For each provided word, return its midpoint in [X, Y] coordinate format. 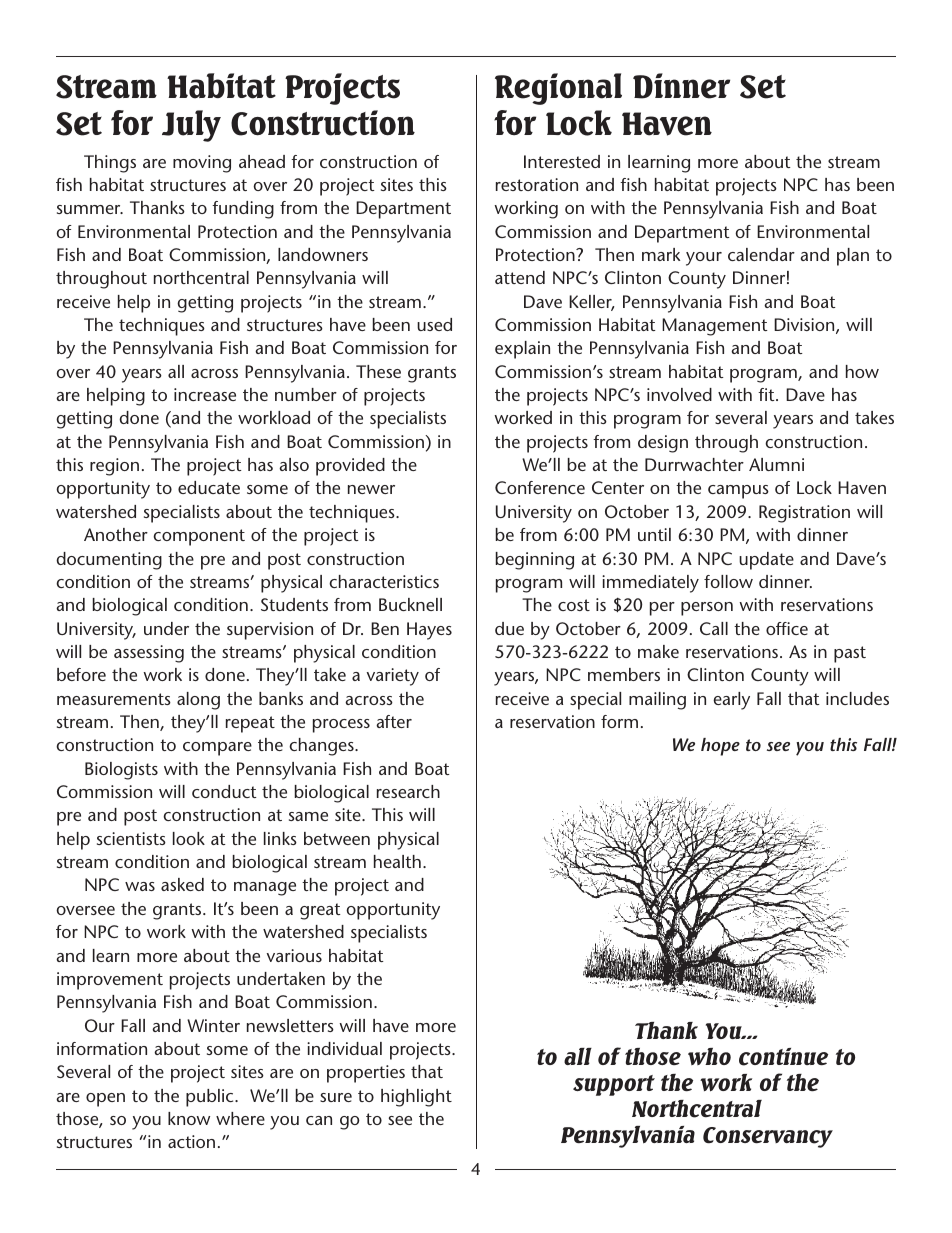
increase [205, 394]
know [189, 1118]
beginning [535, 561]
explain [522, 350]
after [394, 721]
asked [182, 884]
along [198, 701]
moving [202, 164]
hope [720, 747]
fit [767, 394]
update [766, 561]
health [397, 861]
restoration [537, 184]
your [704, 259]
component [199, 537]
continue [783, 1057]
